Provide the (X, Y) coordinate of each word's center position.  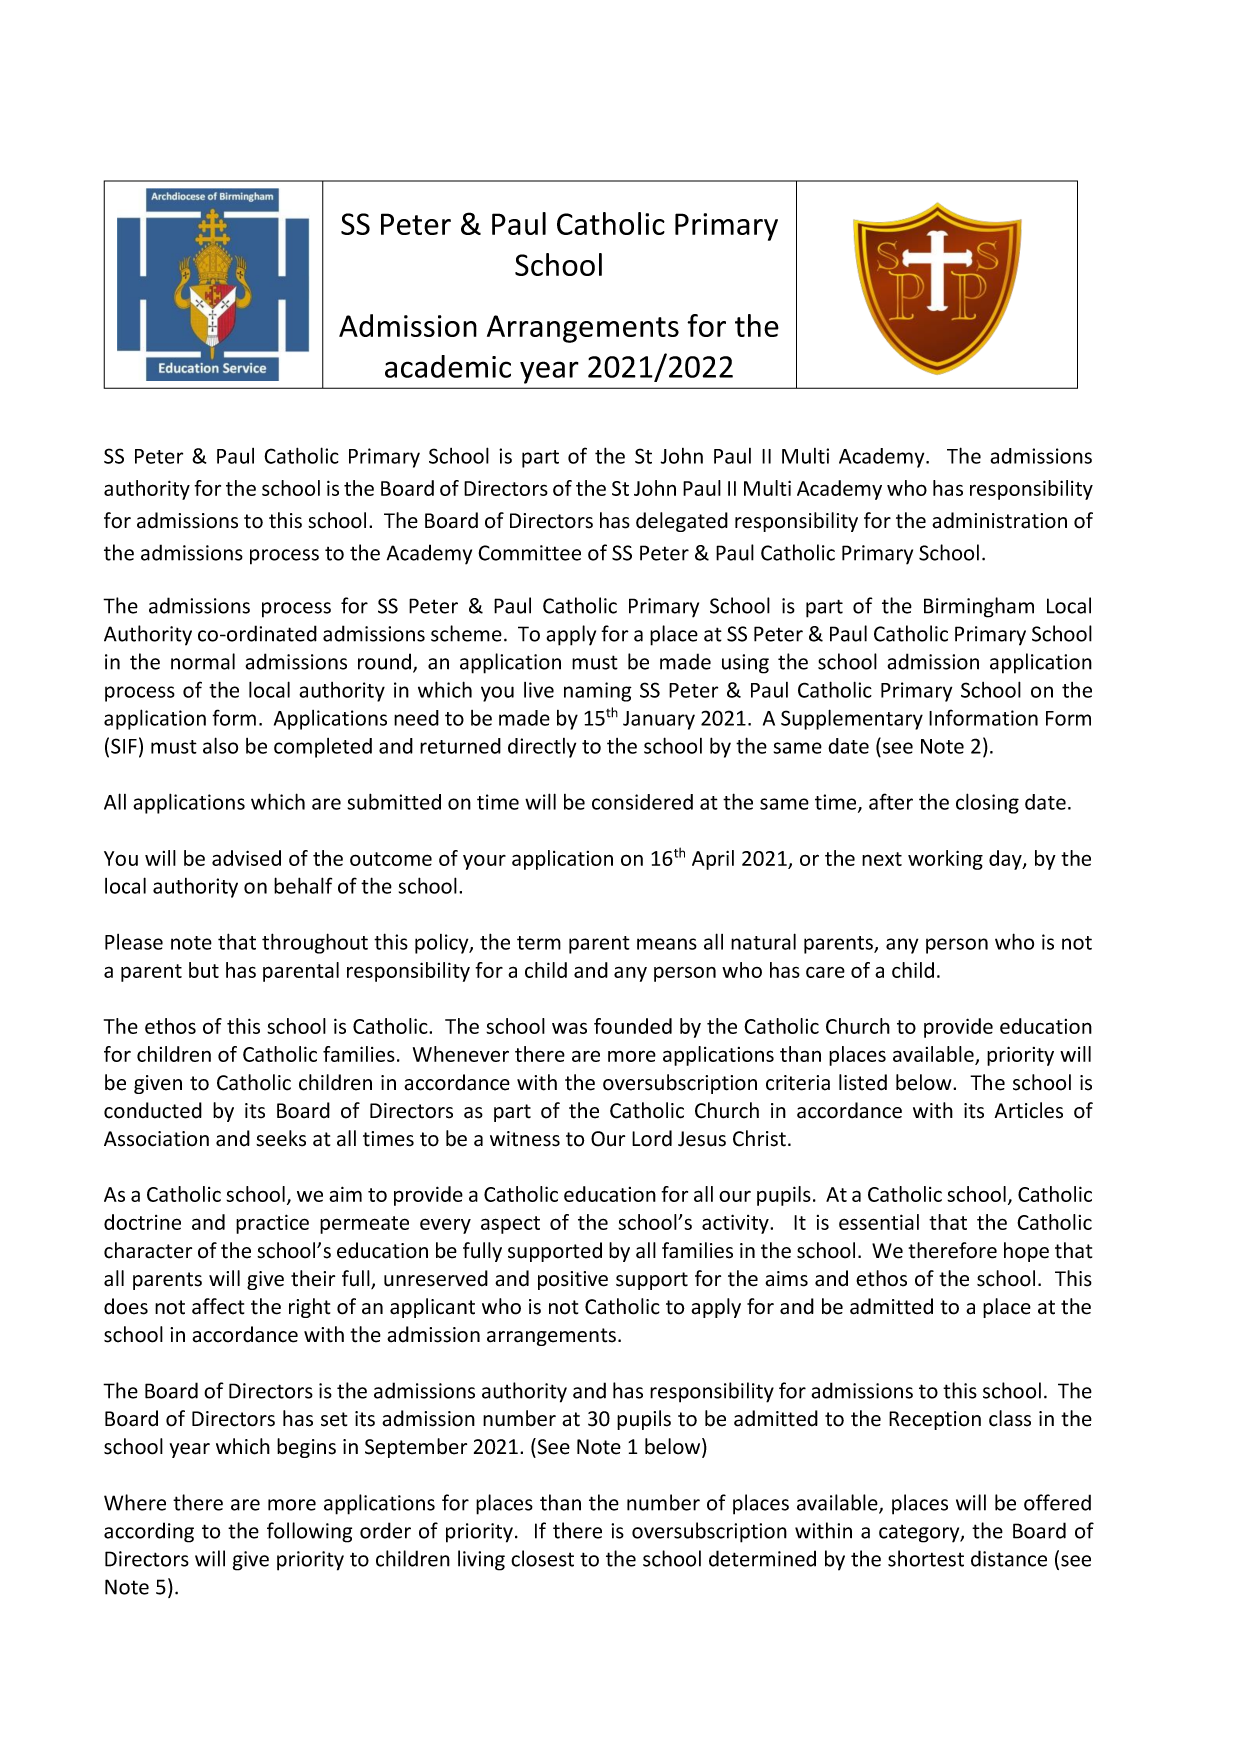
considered (642, 802)
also (220, 745)
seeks (281, 1138)
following (309, 1532)
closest (542, 1558)
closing (987, 803)
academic (448, 366)
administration (999, 520)
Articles (1028, 1110)
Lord (652, 1138)
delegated (682, 522)
